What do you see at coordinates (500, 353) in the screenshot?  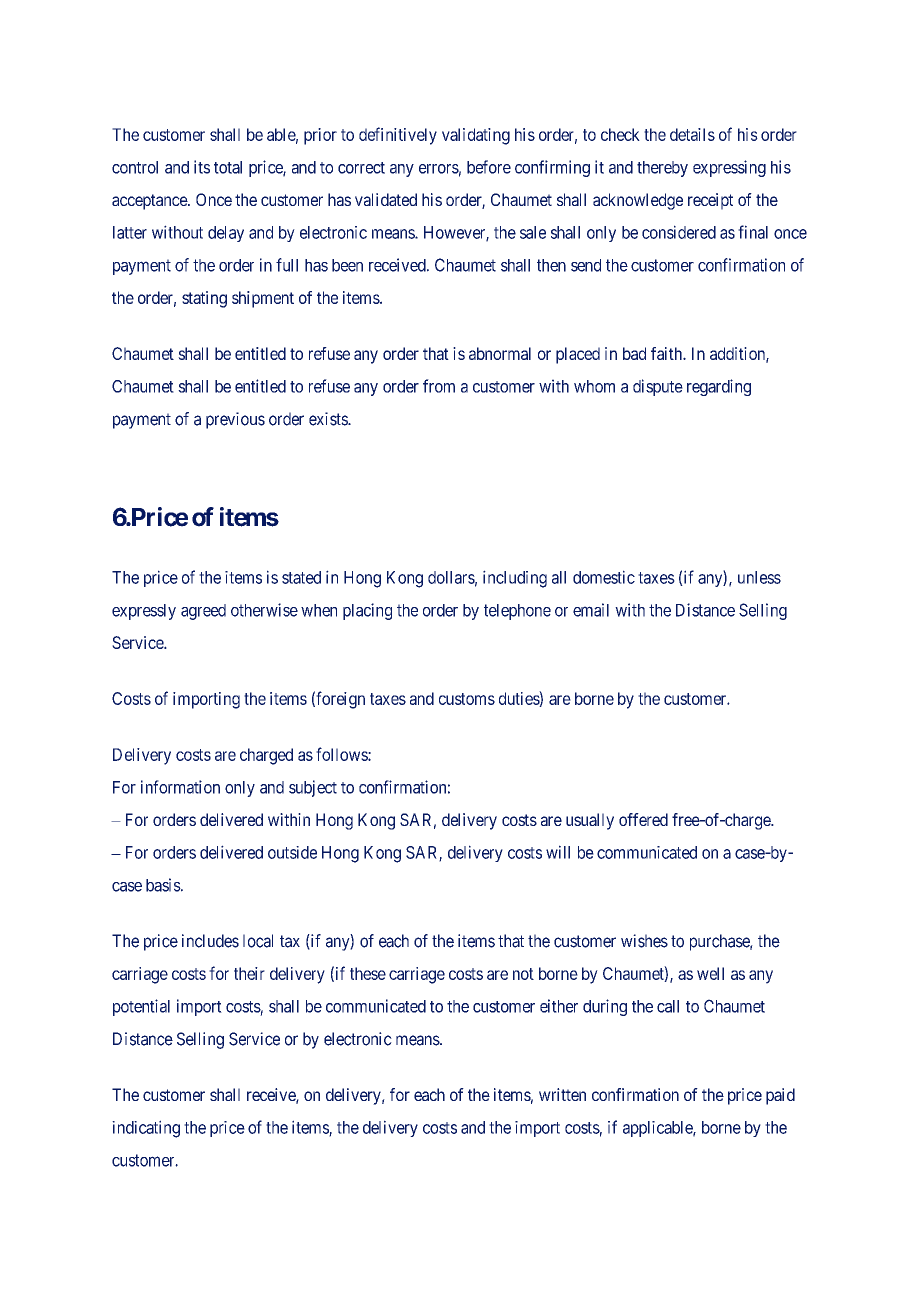 I see `abnormal` at bounding box center [500, 353].
